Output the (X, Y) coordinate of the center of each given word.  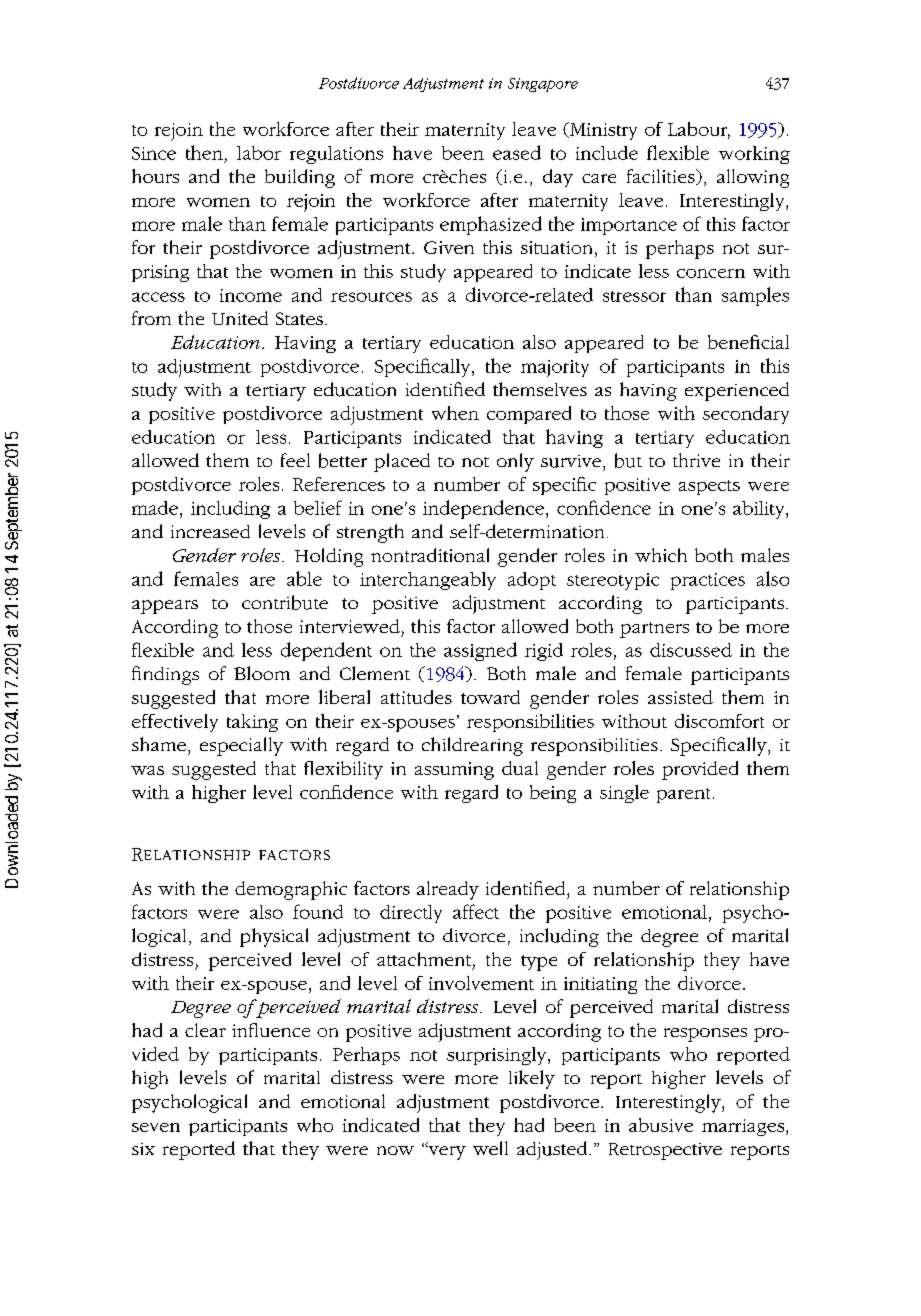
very (446, 1152)
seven (156, 1127)
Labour (699, 130)
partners (654, 630)
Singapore (543, 85)
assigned (480, 651)
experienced (737, 391)
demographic (291, 890)
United (240, 318)
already (448, 890)
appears (165, 607)
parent (683, 795)
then (204, 152)
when (455, 413)
